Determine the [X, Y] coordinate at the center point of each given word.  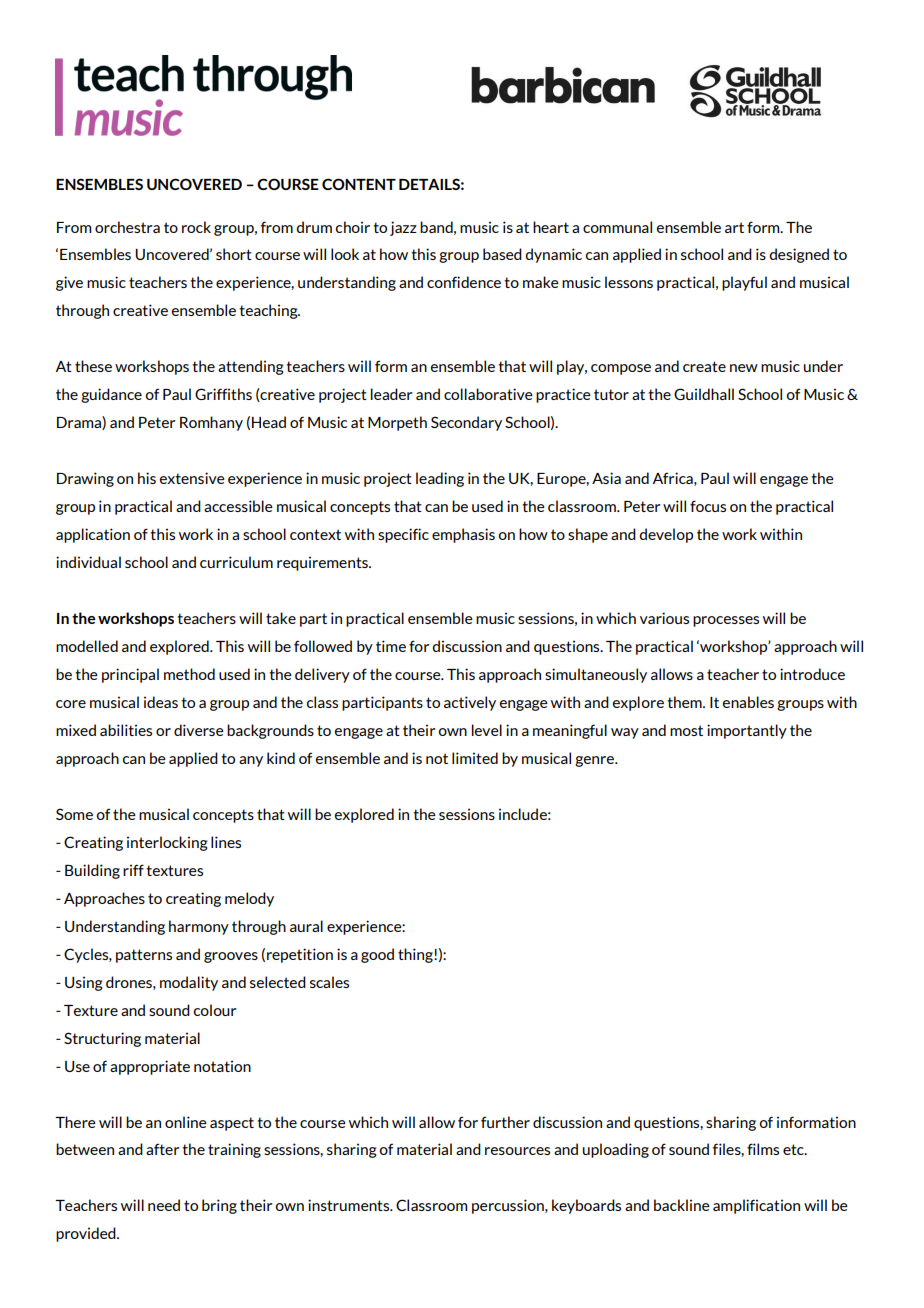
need [164, 1205]
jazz [403, 228]
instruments [350, 1205]
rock [196, 227]
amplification [756, 1206]
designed [799, 255]
